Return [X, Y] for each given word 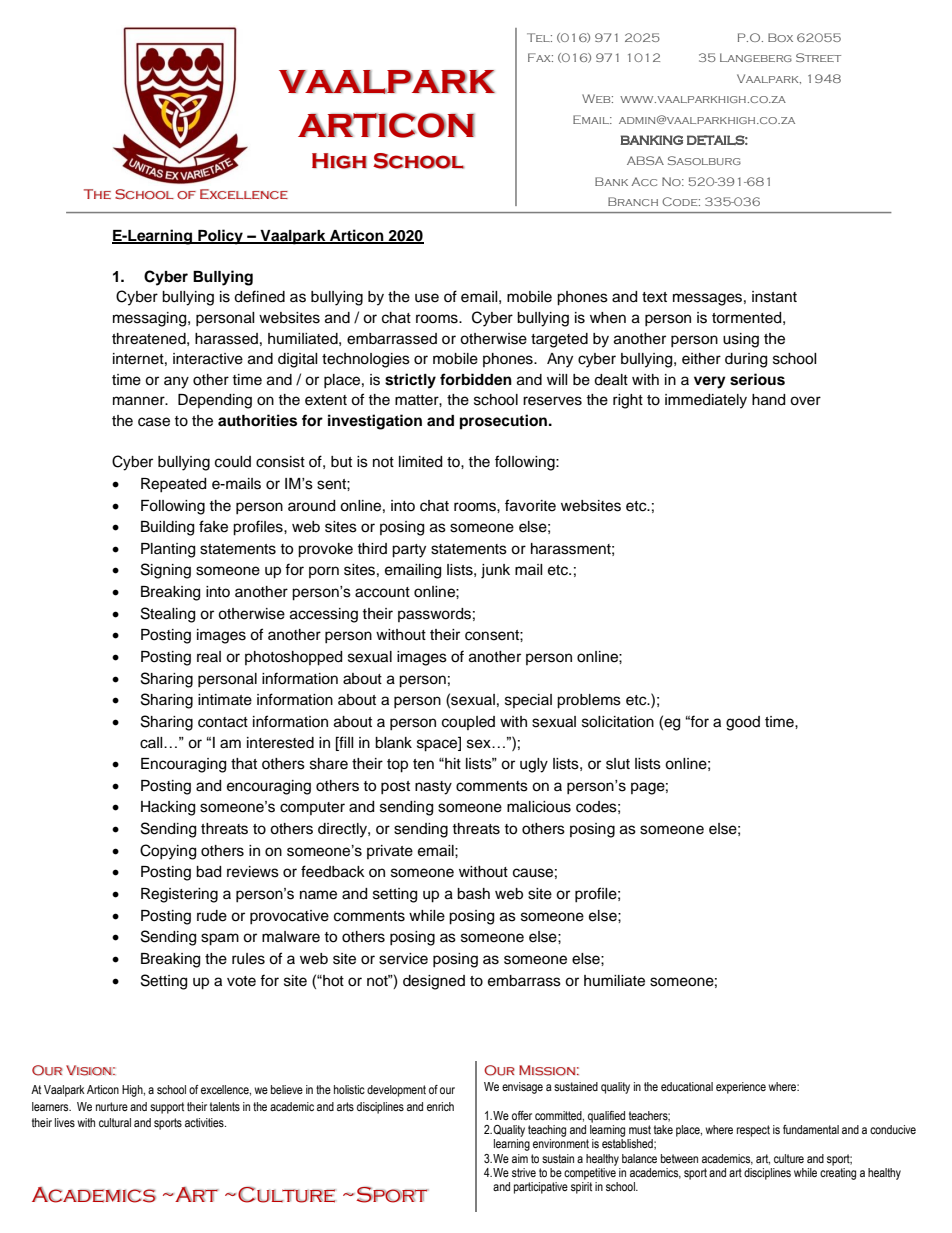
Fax [540, 57]
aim [520, 1158]
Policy [220, 237]
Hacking [168, 808]
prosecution [505, 422]
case [154, 422]
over [805, 401]
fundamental [811, 1129]
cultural [115, 1122]
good [743, 723]
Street [818, 57]
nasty [433, 788]
